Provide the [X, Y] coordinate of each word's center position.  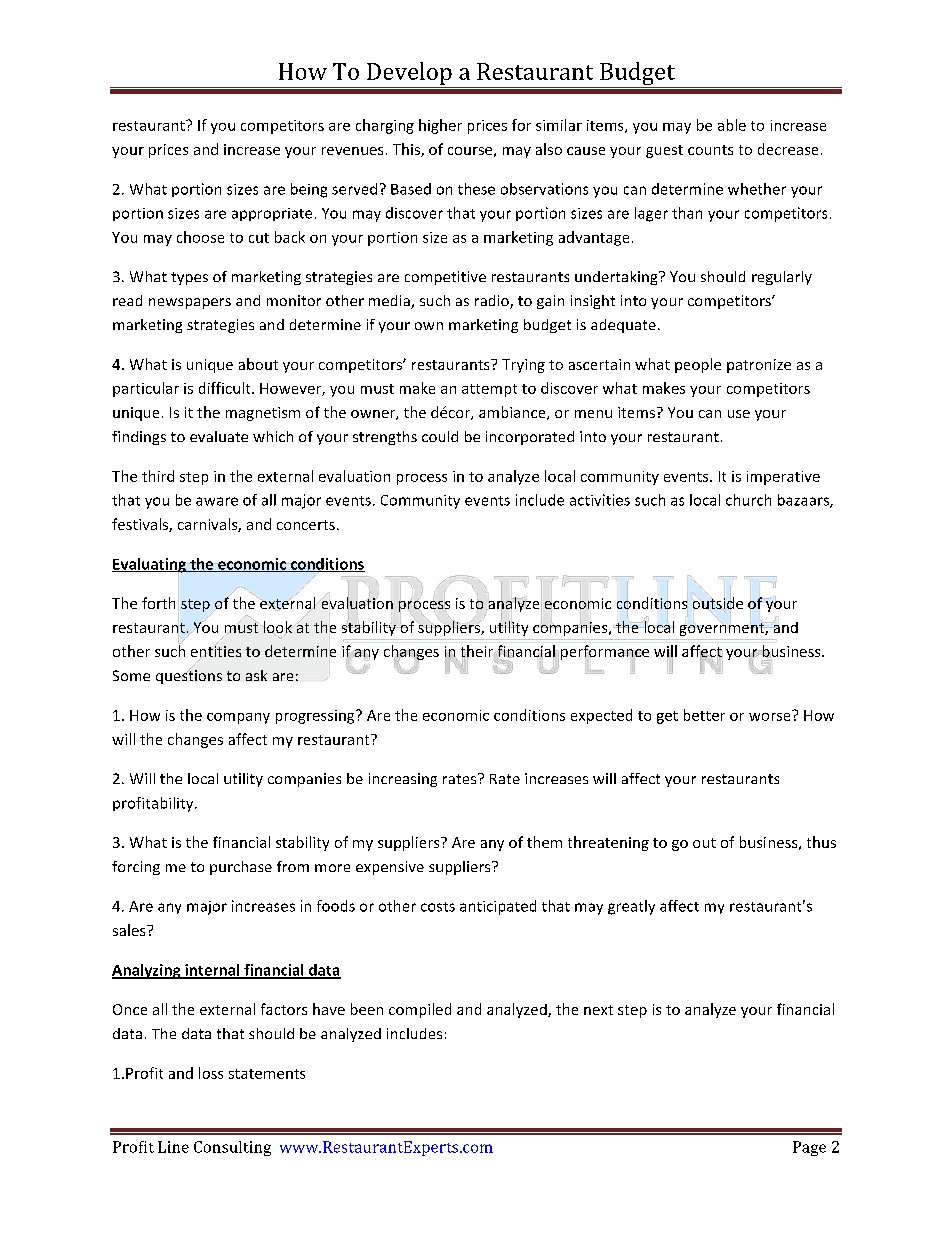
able [732, 125]
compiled [420, 1010]
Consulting [232, 1148]
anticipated [498, 907]
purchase [241, 868]
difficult [226, 388]
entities [216, 651]
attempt [489, 390]
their [478, 652]
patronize [759, 366]
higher [440, 126]
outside [717, 603]
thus [821, 842]
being [309, 190]
